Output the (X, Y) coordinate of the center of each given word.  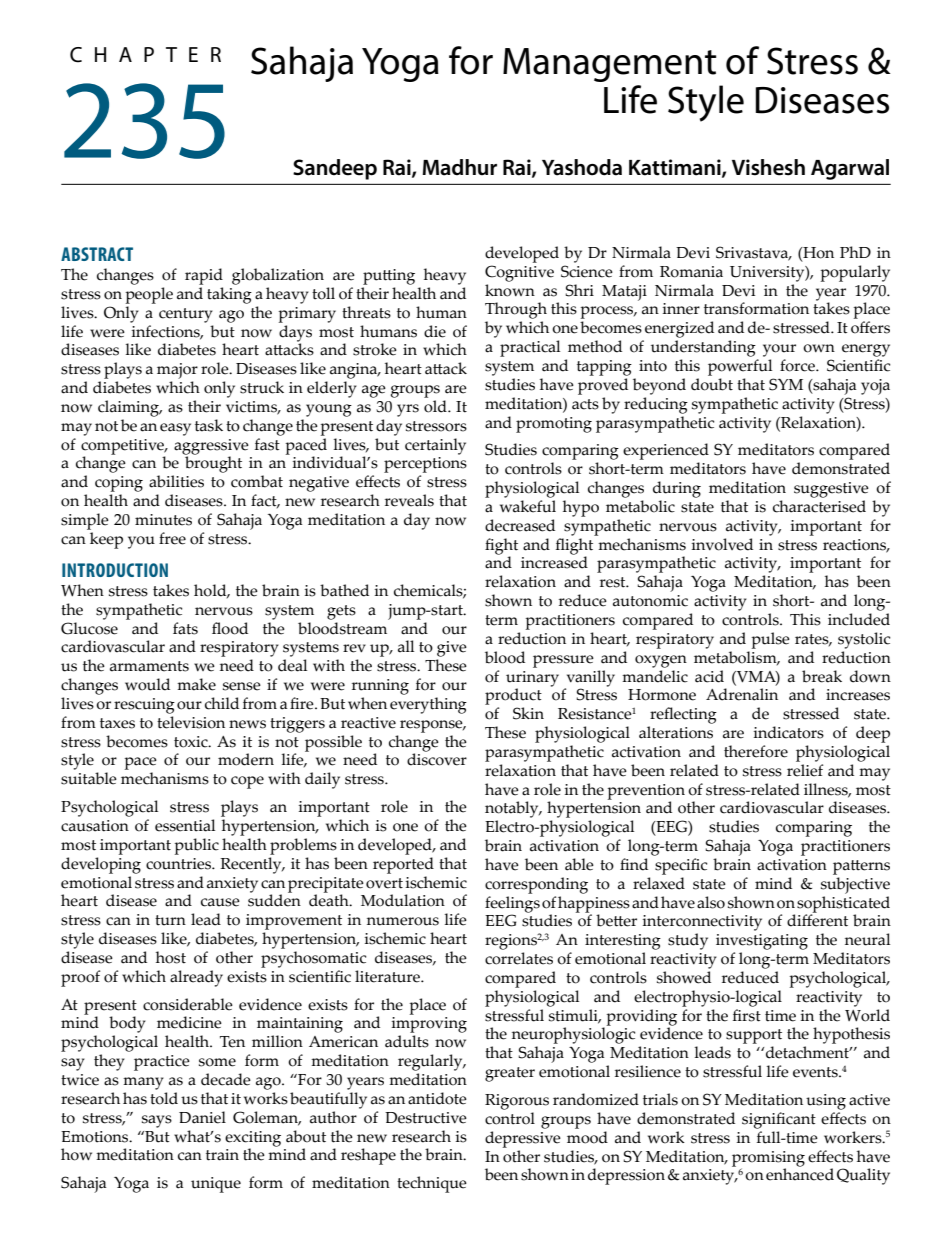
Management (609, 65)
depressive (523, 1139)
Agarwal (850, 169)
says (157, 1121)
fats (185, 628)
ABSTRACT (97, 254)
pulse (770, 640)
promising (768, 1160)
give (452, 649)
